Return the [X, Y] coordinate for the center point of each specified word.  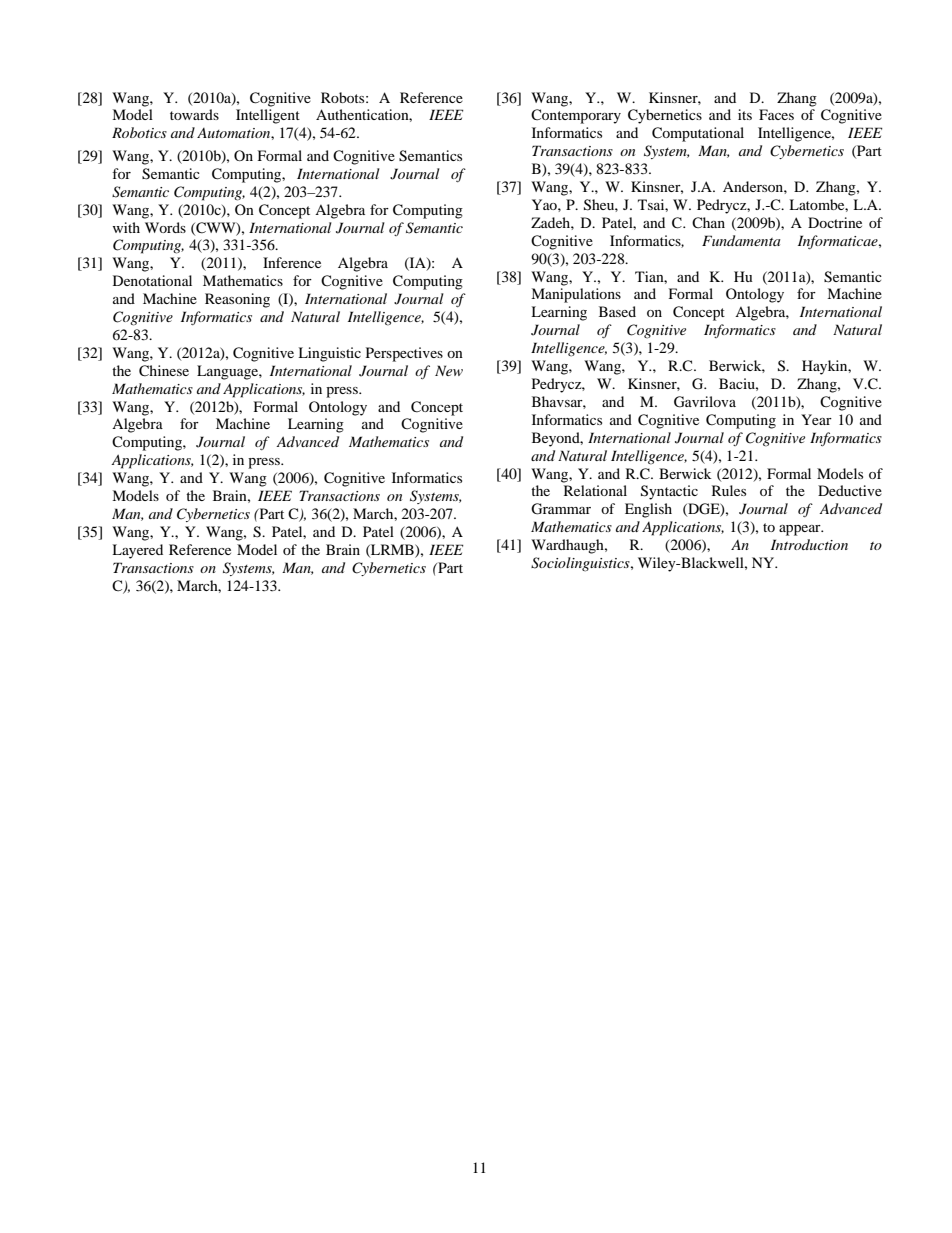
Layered [137, 551]
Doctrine [835, 222]
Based [617, 311]
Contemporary [576, 116]
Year [816, 419]
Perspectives [404, 354]
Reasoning [237, 300]
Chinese [164, 371]
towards [194, 114]
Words [165, 227]
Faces [776, 114]
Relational [595, 490]
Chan [708, 223]
